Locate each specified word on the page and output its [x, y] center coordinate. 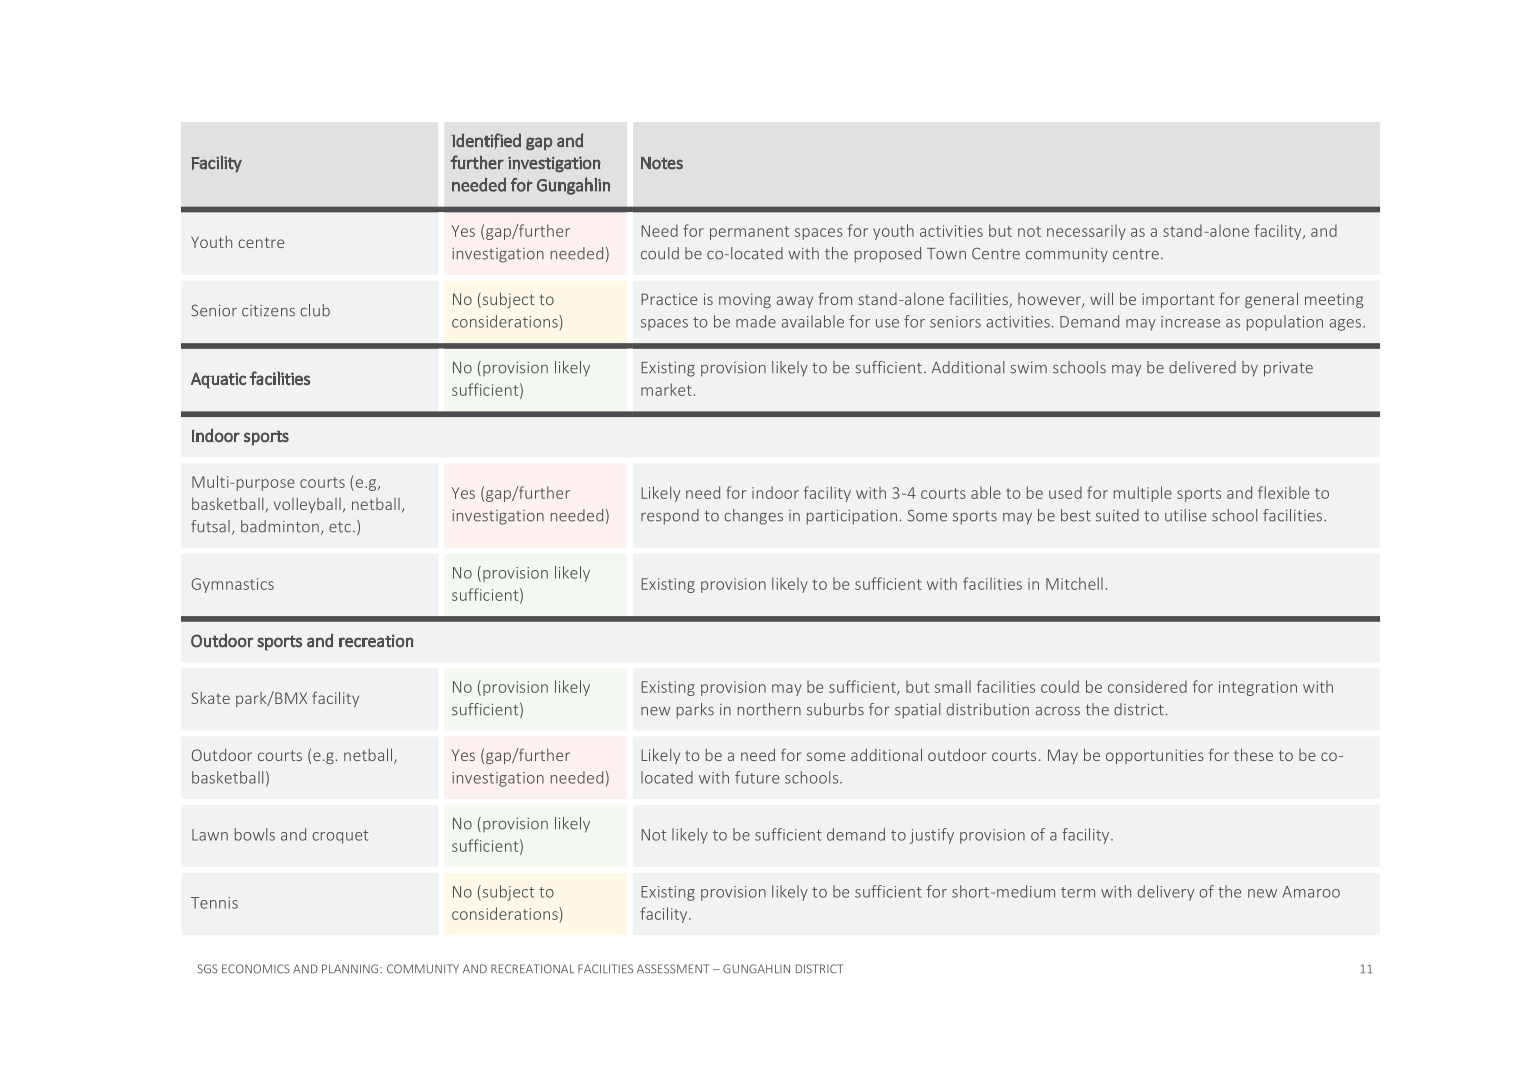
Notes [662, 163]
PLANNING [351, 969]
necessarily [1086, 232]
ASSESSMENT [673, 969]
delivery [1166, 893]
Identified [486, 141]
